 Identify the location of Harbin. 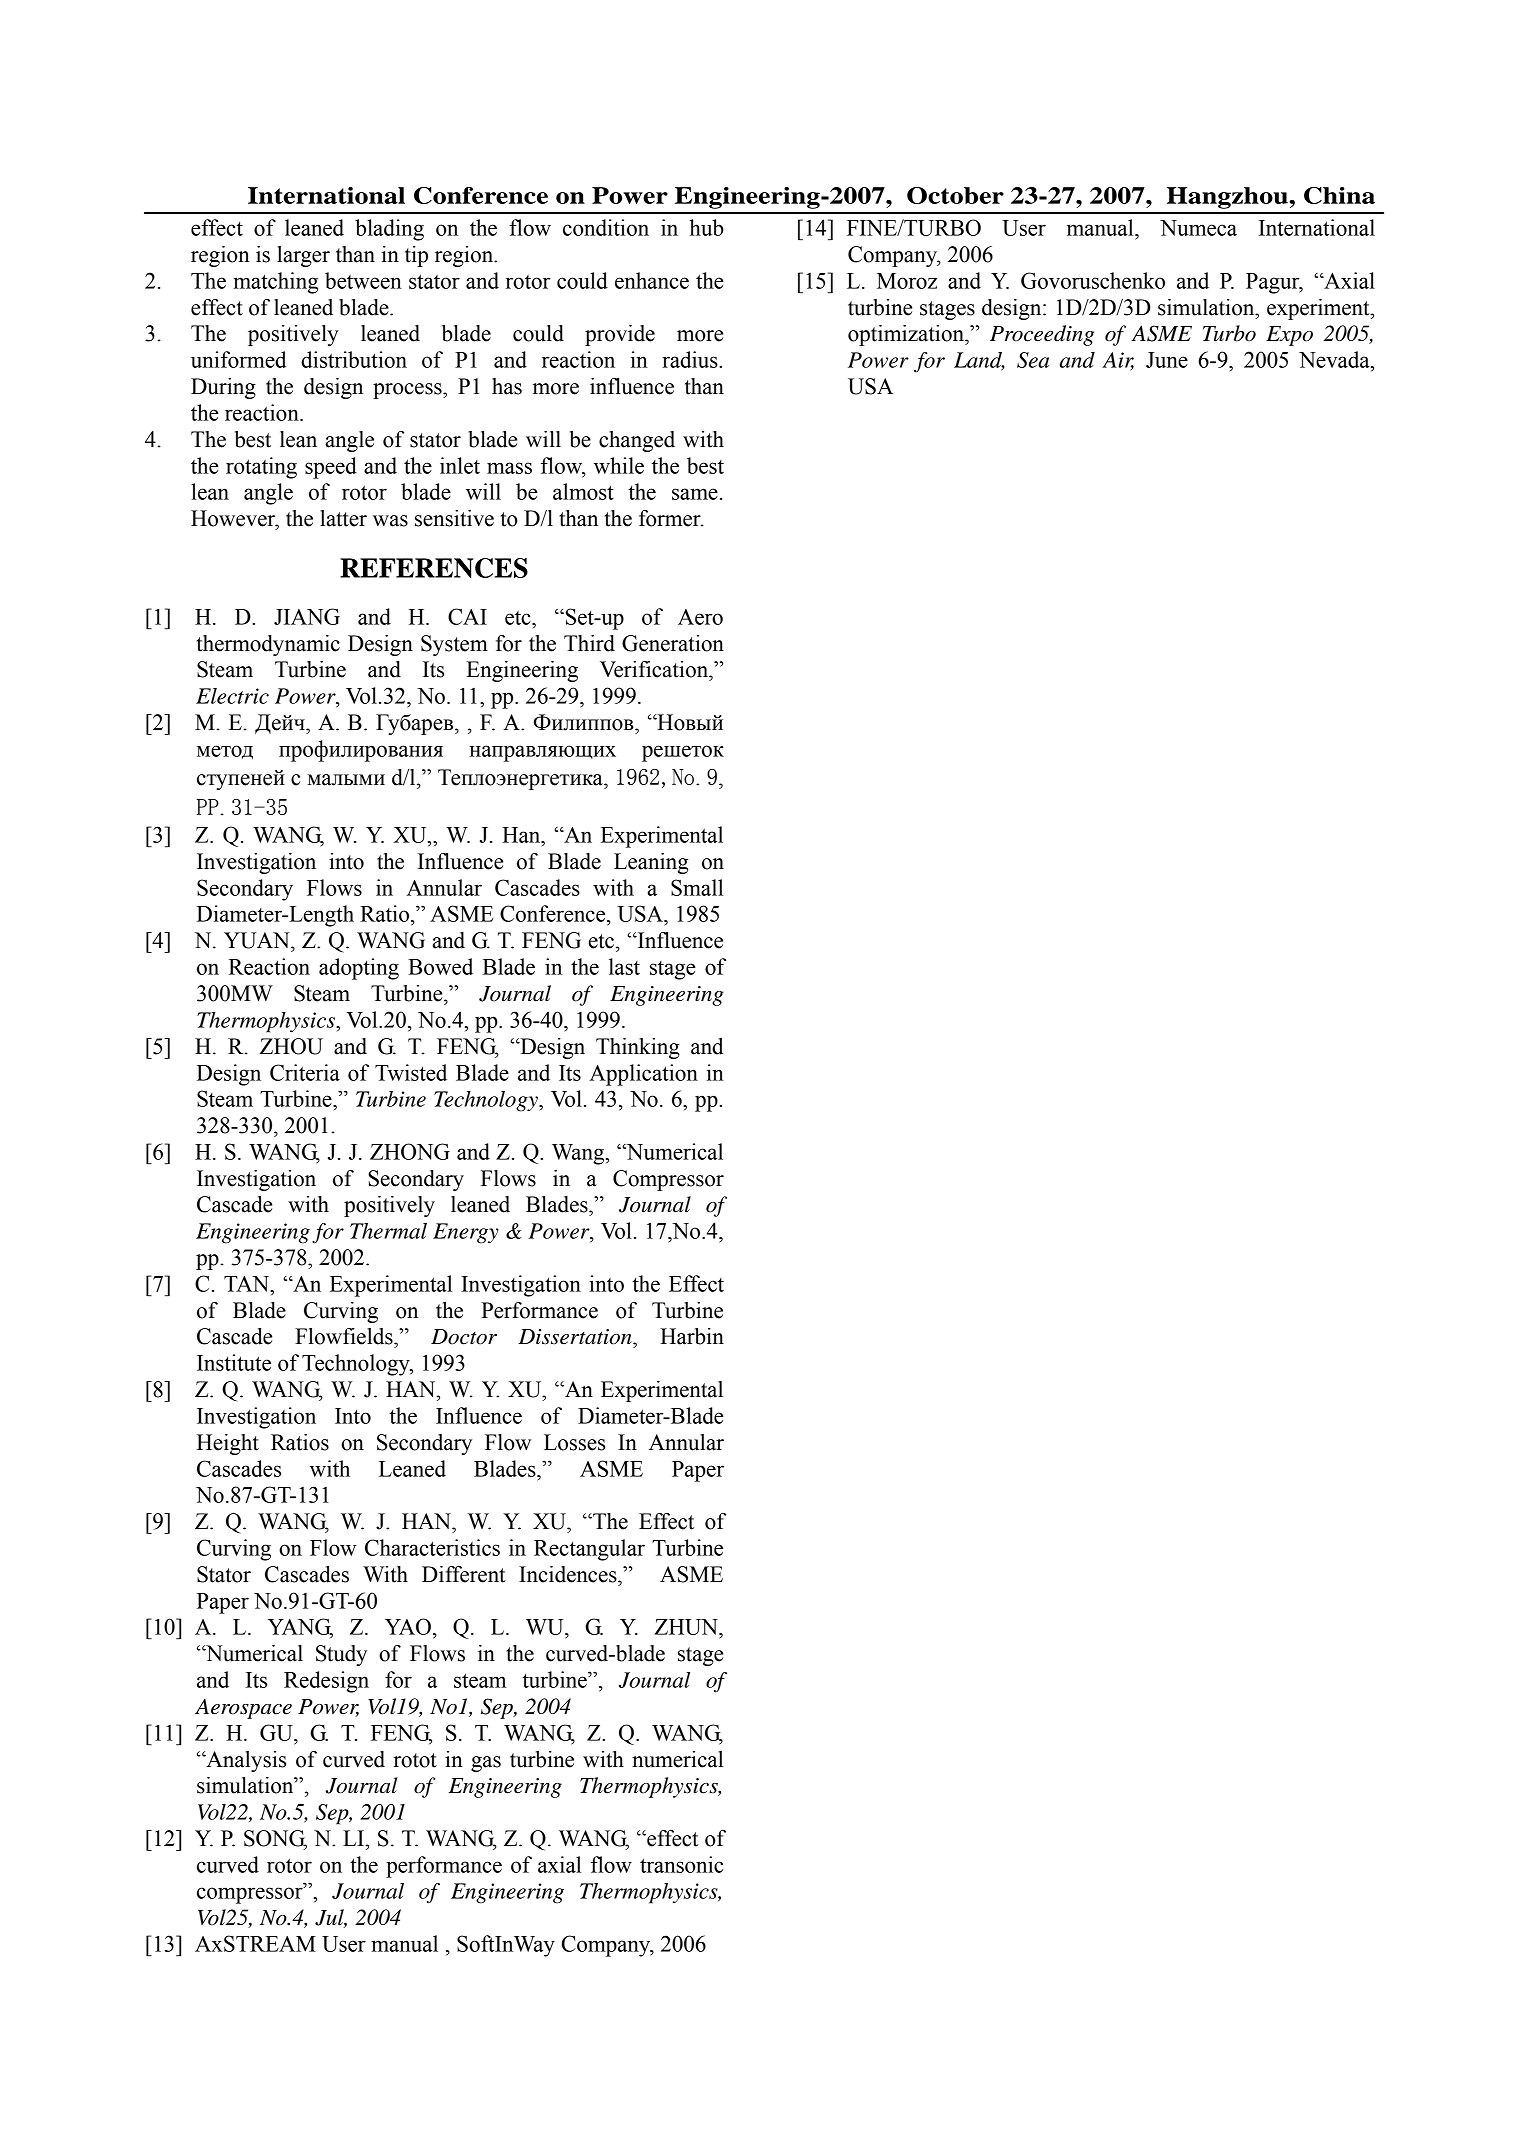
(692, 1336).
